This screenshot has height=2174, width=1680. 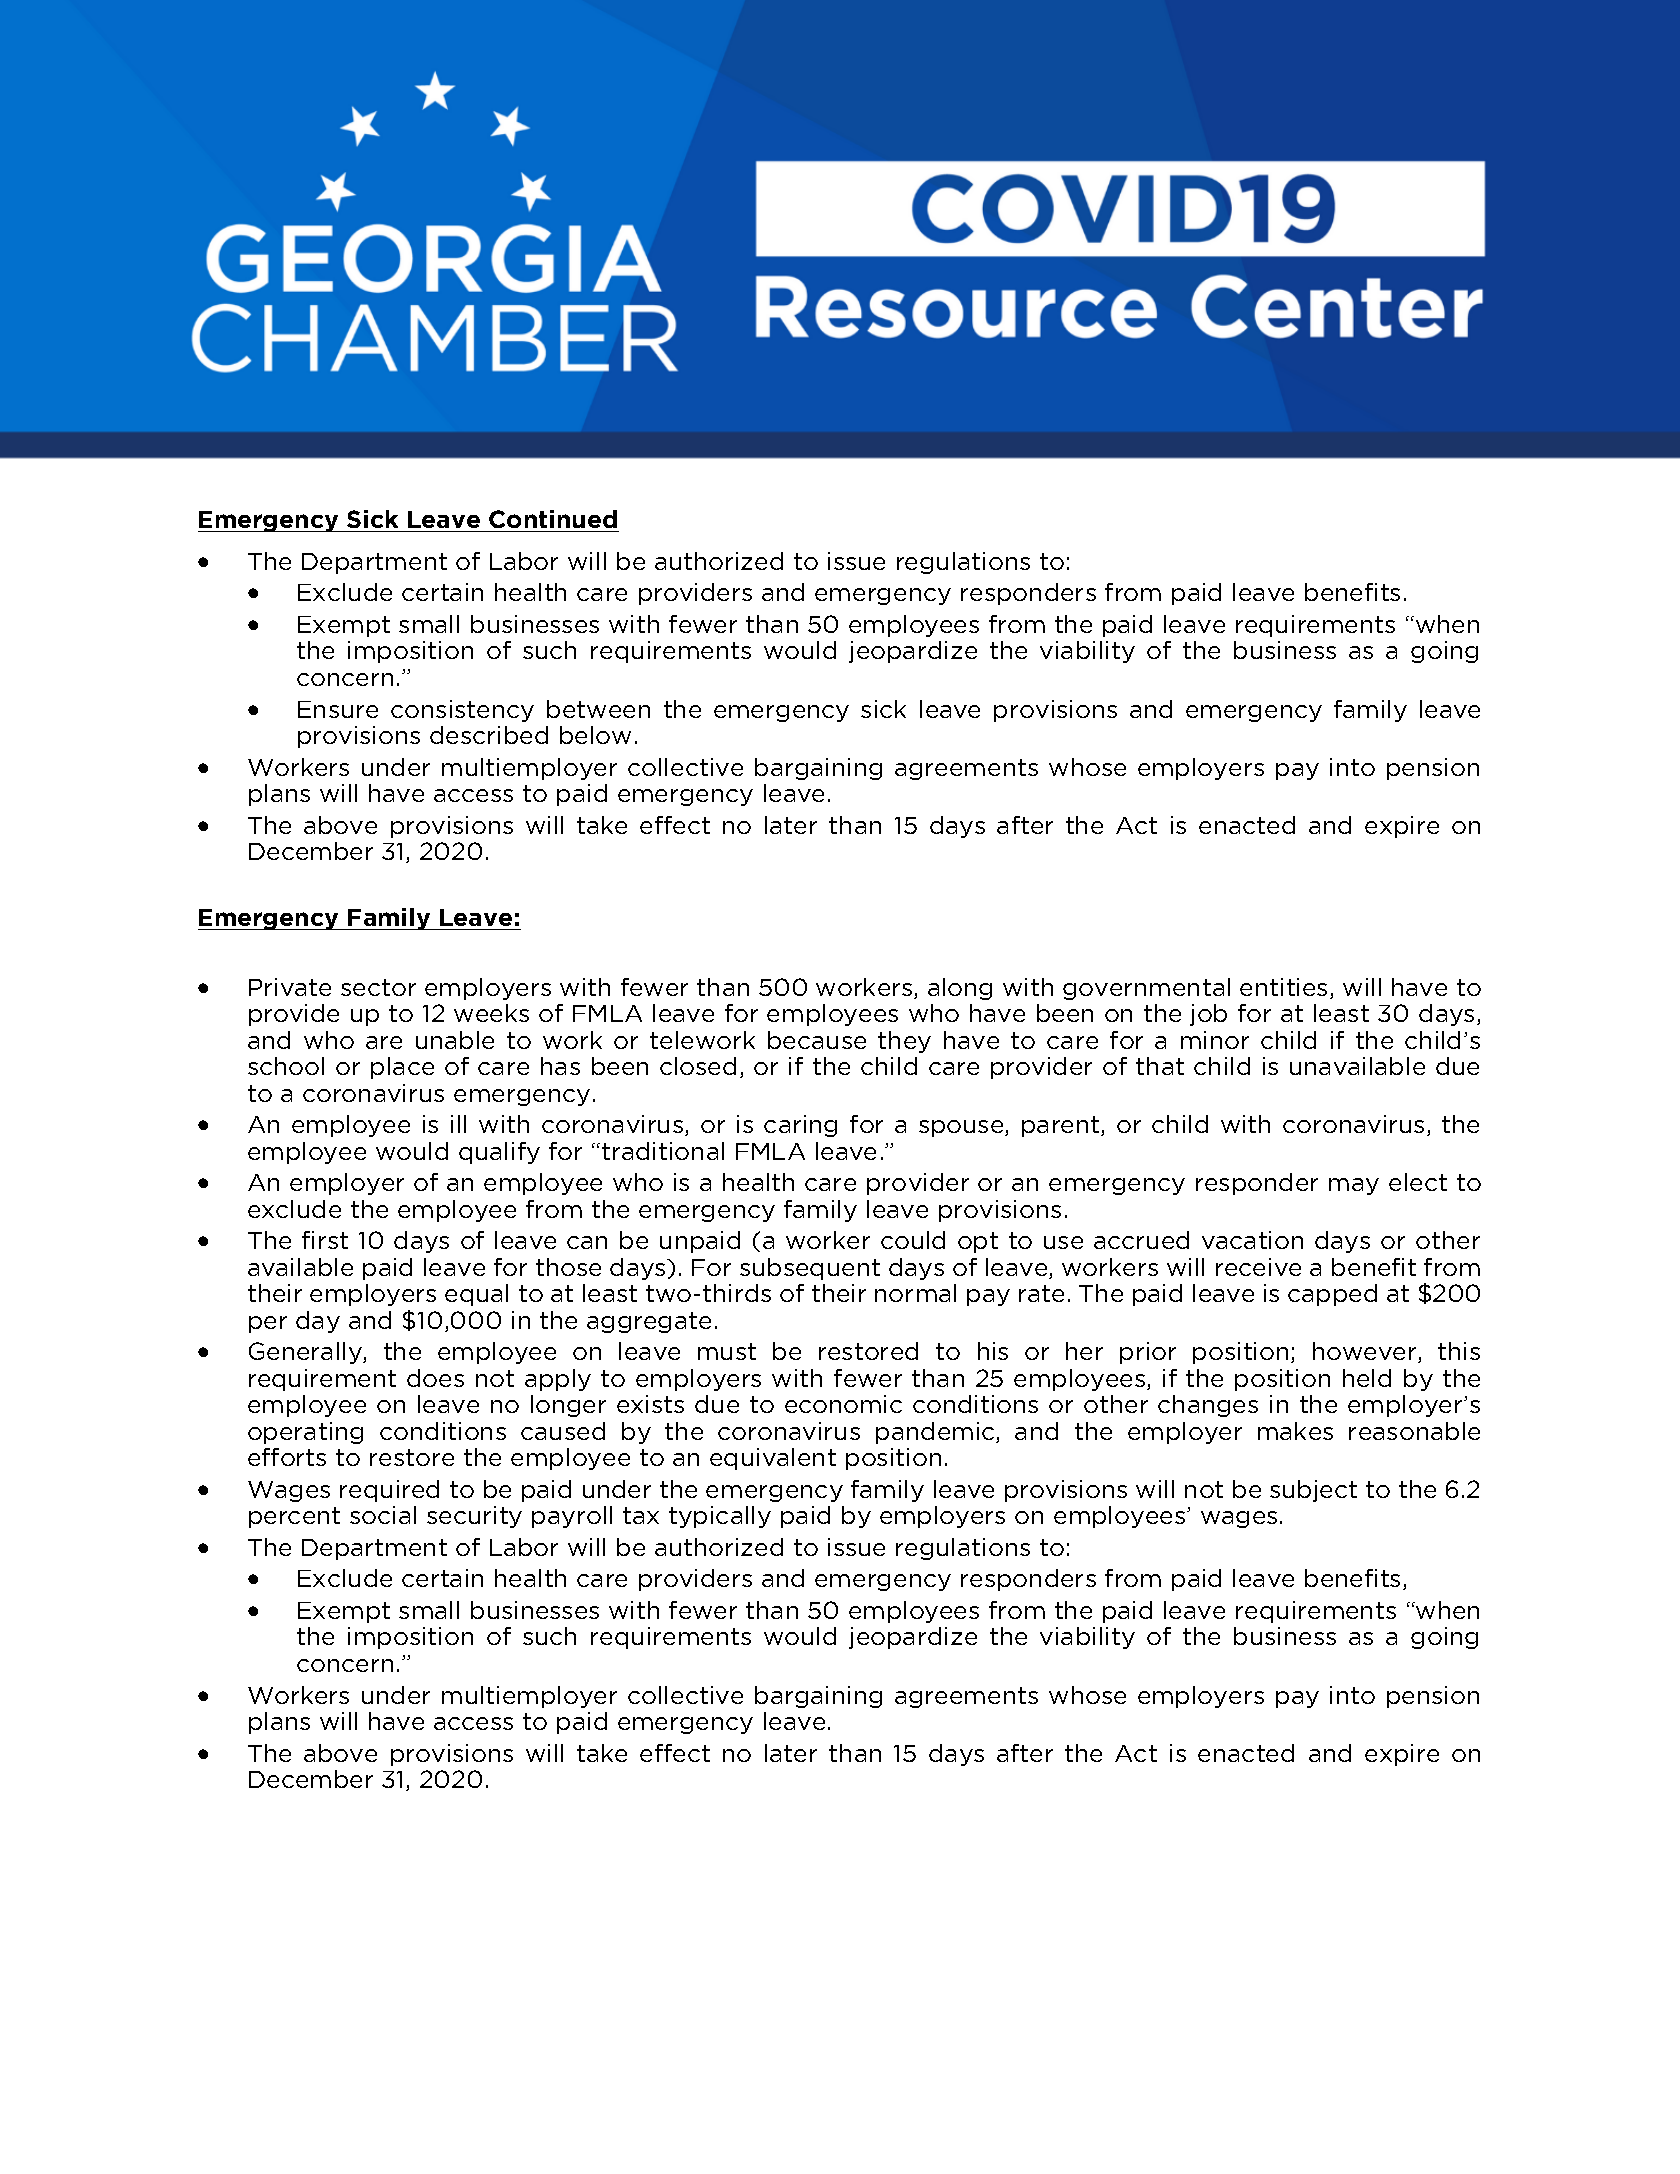 I want to click on equivalent, so click(x=773, y=1459).
